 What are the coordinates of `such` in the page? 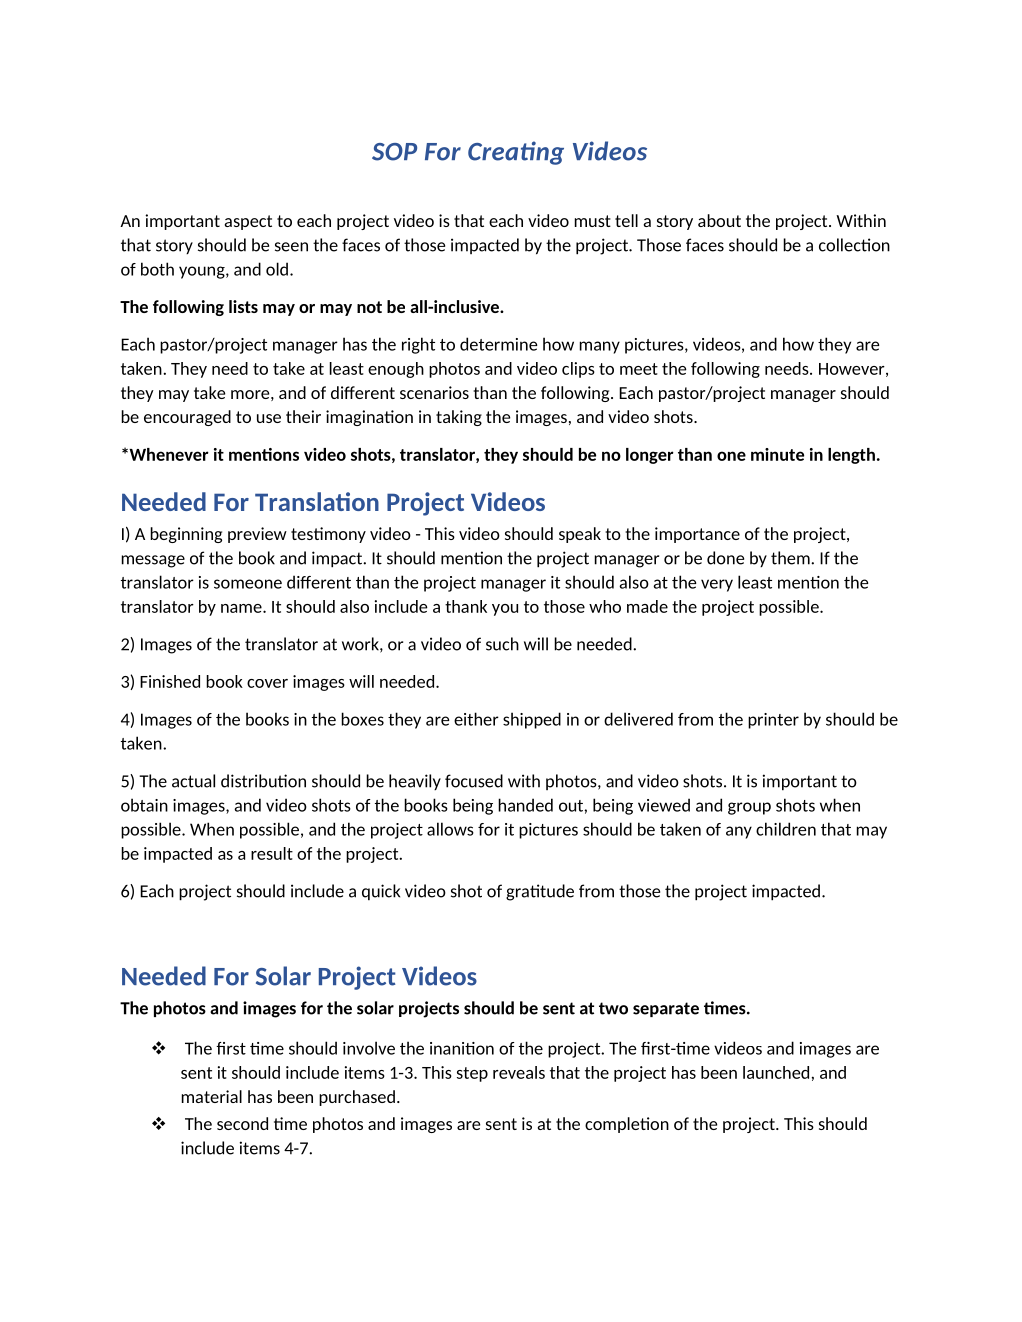 It's located at (502, 644).
